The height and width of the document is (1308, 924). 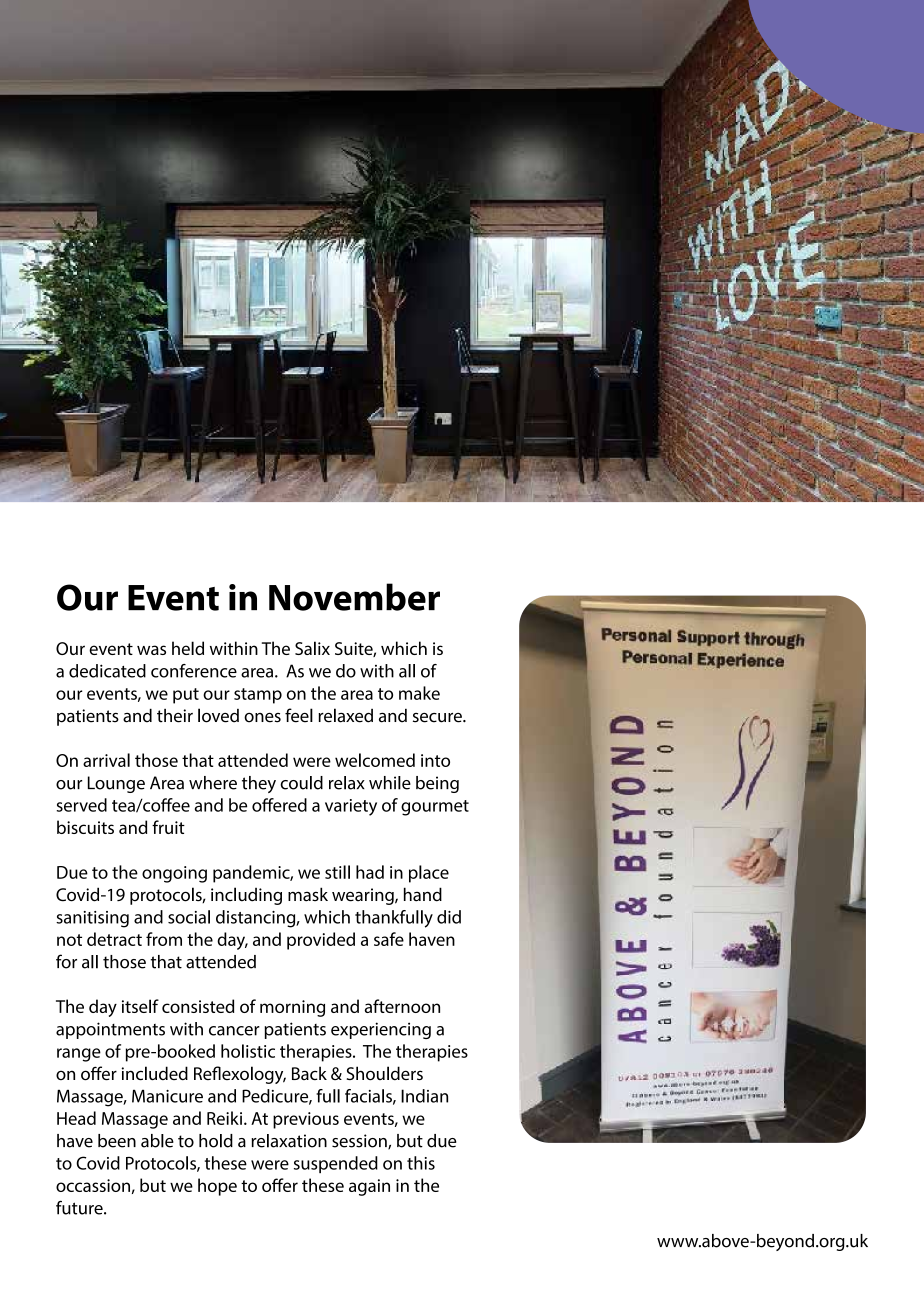 What do you see at coordinates (92, 919) in the document?
I see `sanitising` at bounding box center [92, 919].
